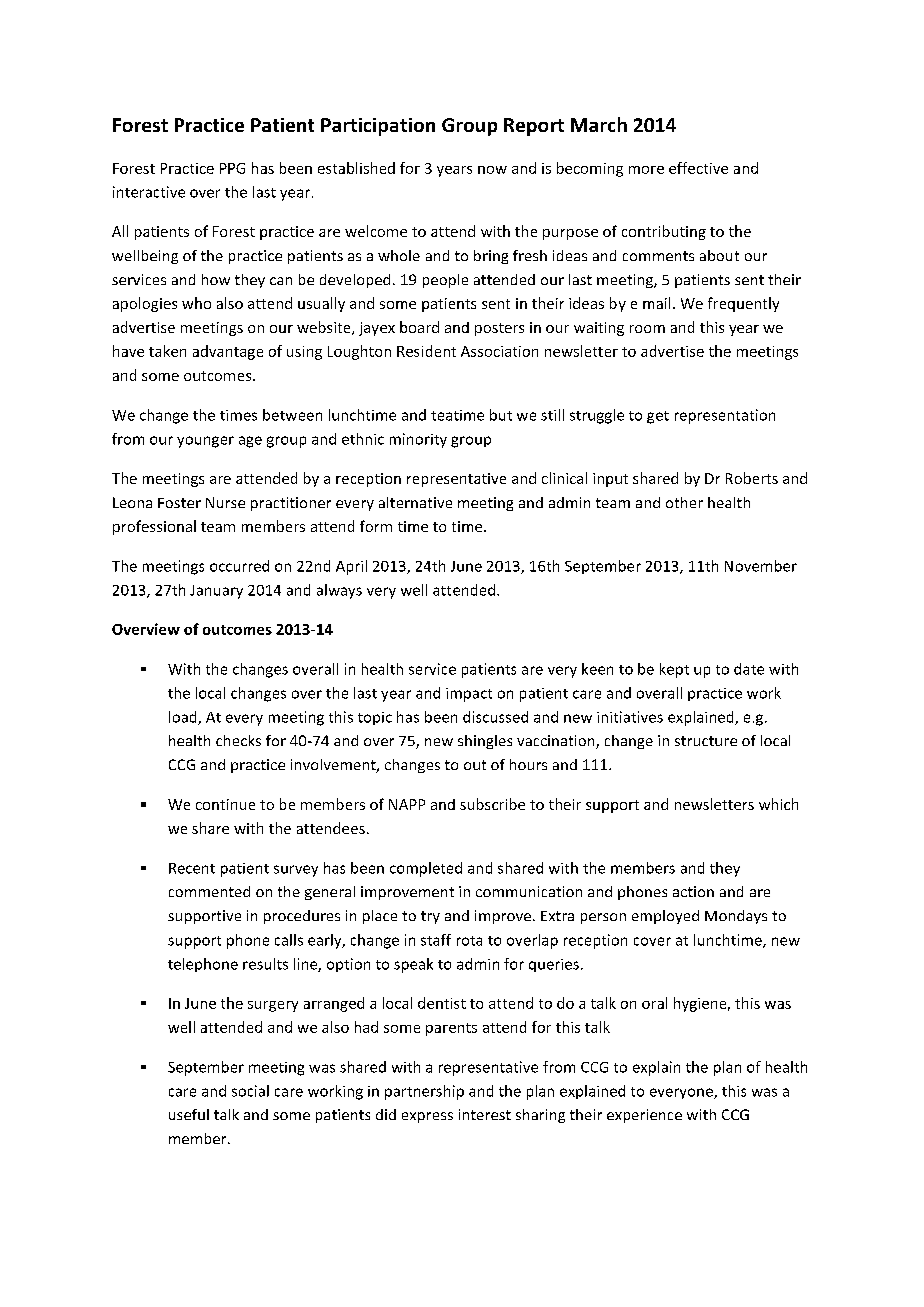 This document has width=924, height=1307. Describe the element at coordinates (189, 1114) in the document. I see `useful` at that location.
